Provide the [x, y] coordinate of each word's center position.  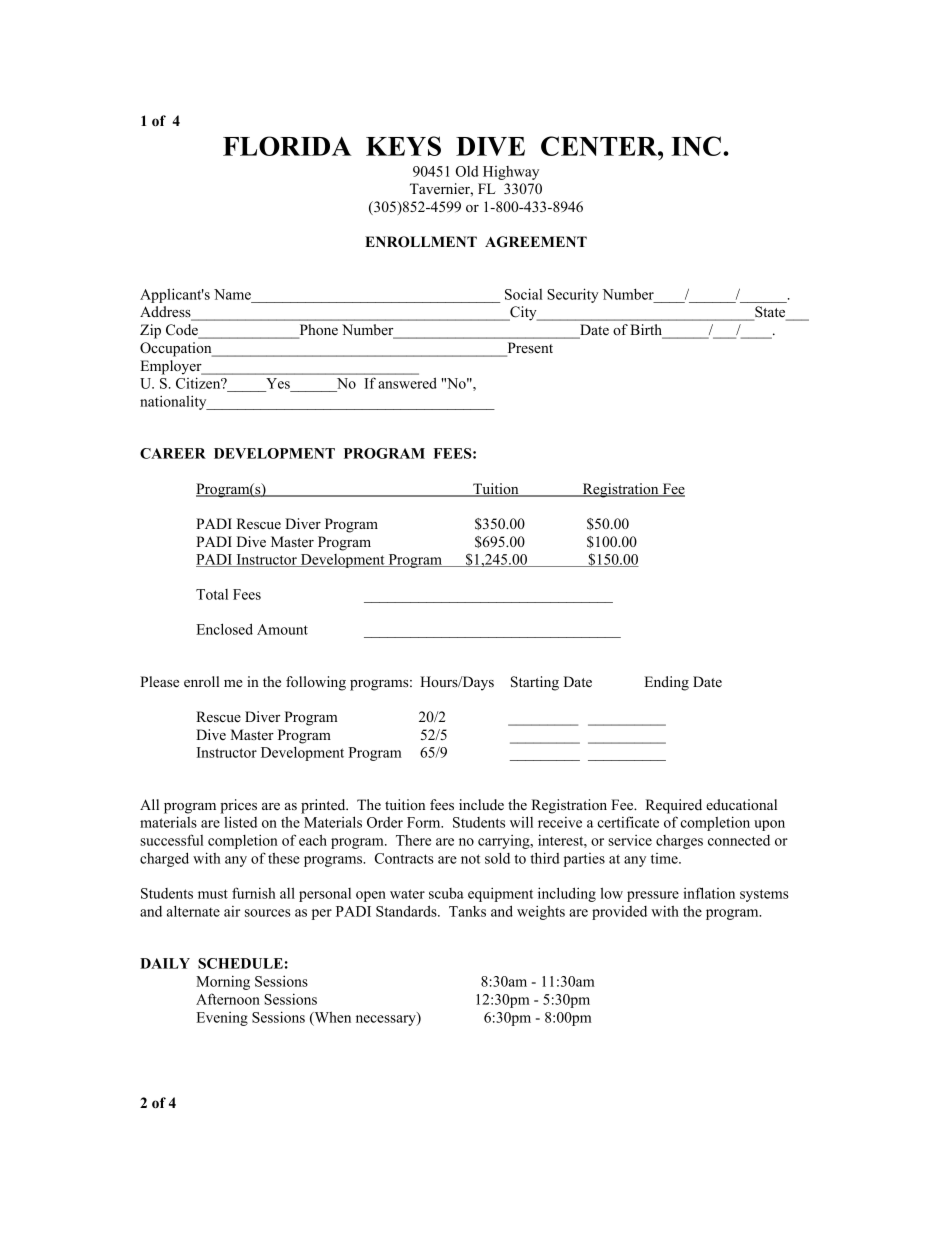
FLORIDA [287, 146]
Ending [666, 683]
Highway [511, 173]
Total [212, 594]
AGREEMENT [536, 242]
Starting [535, 683]
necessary [387, 1020]
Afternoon [228, 999]
